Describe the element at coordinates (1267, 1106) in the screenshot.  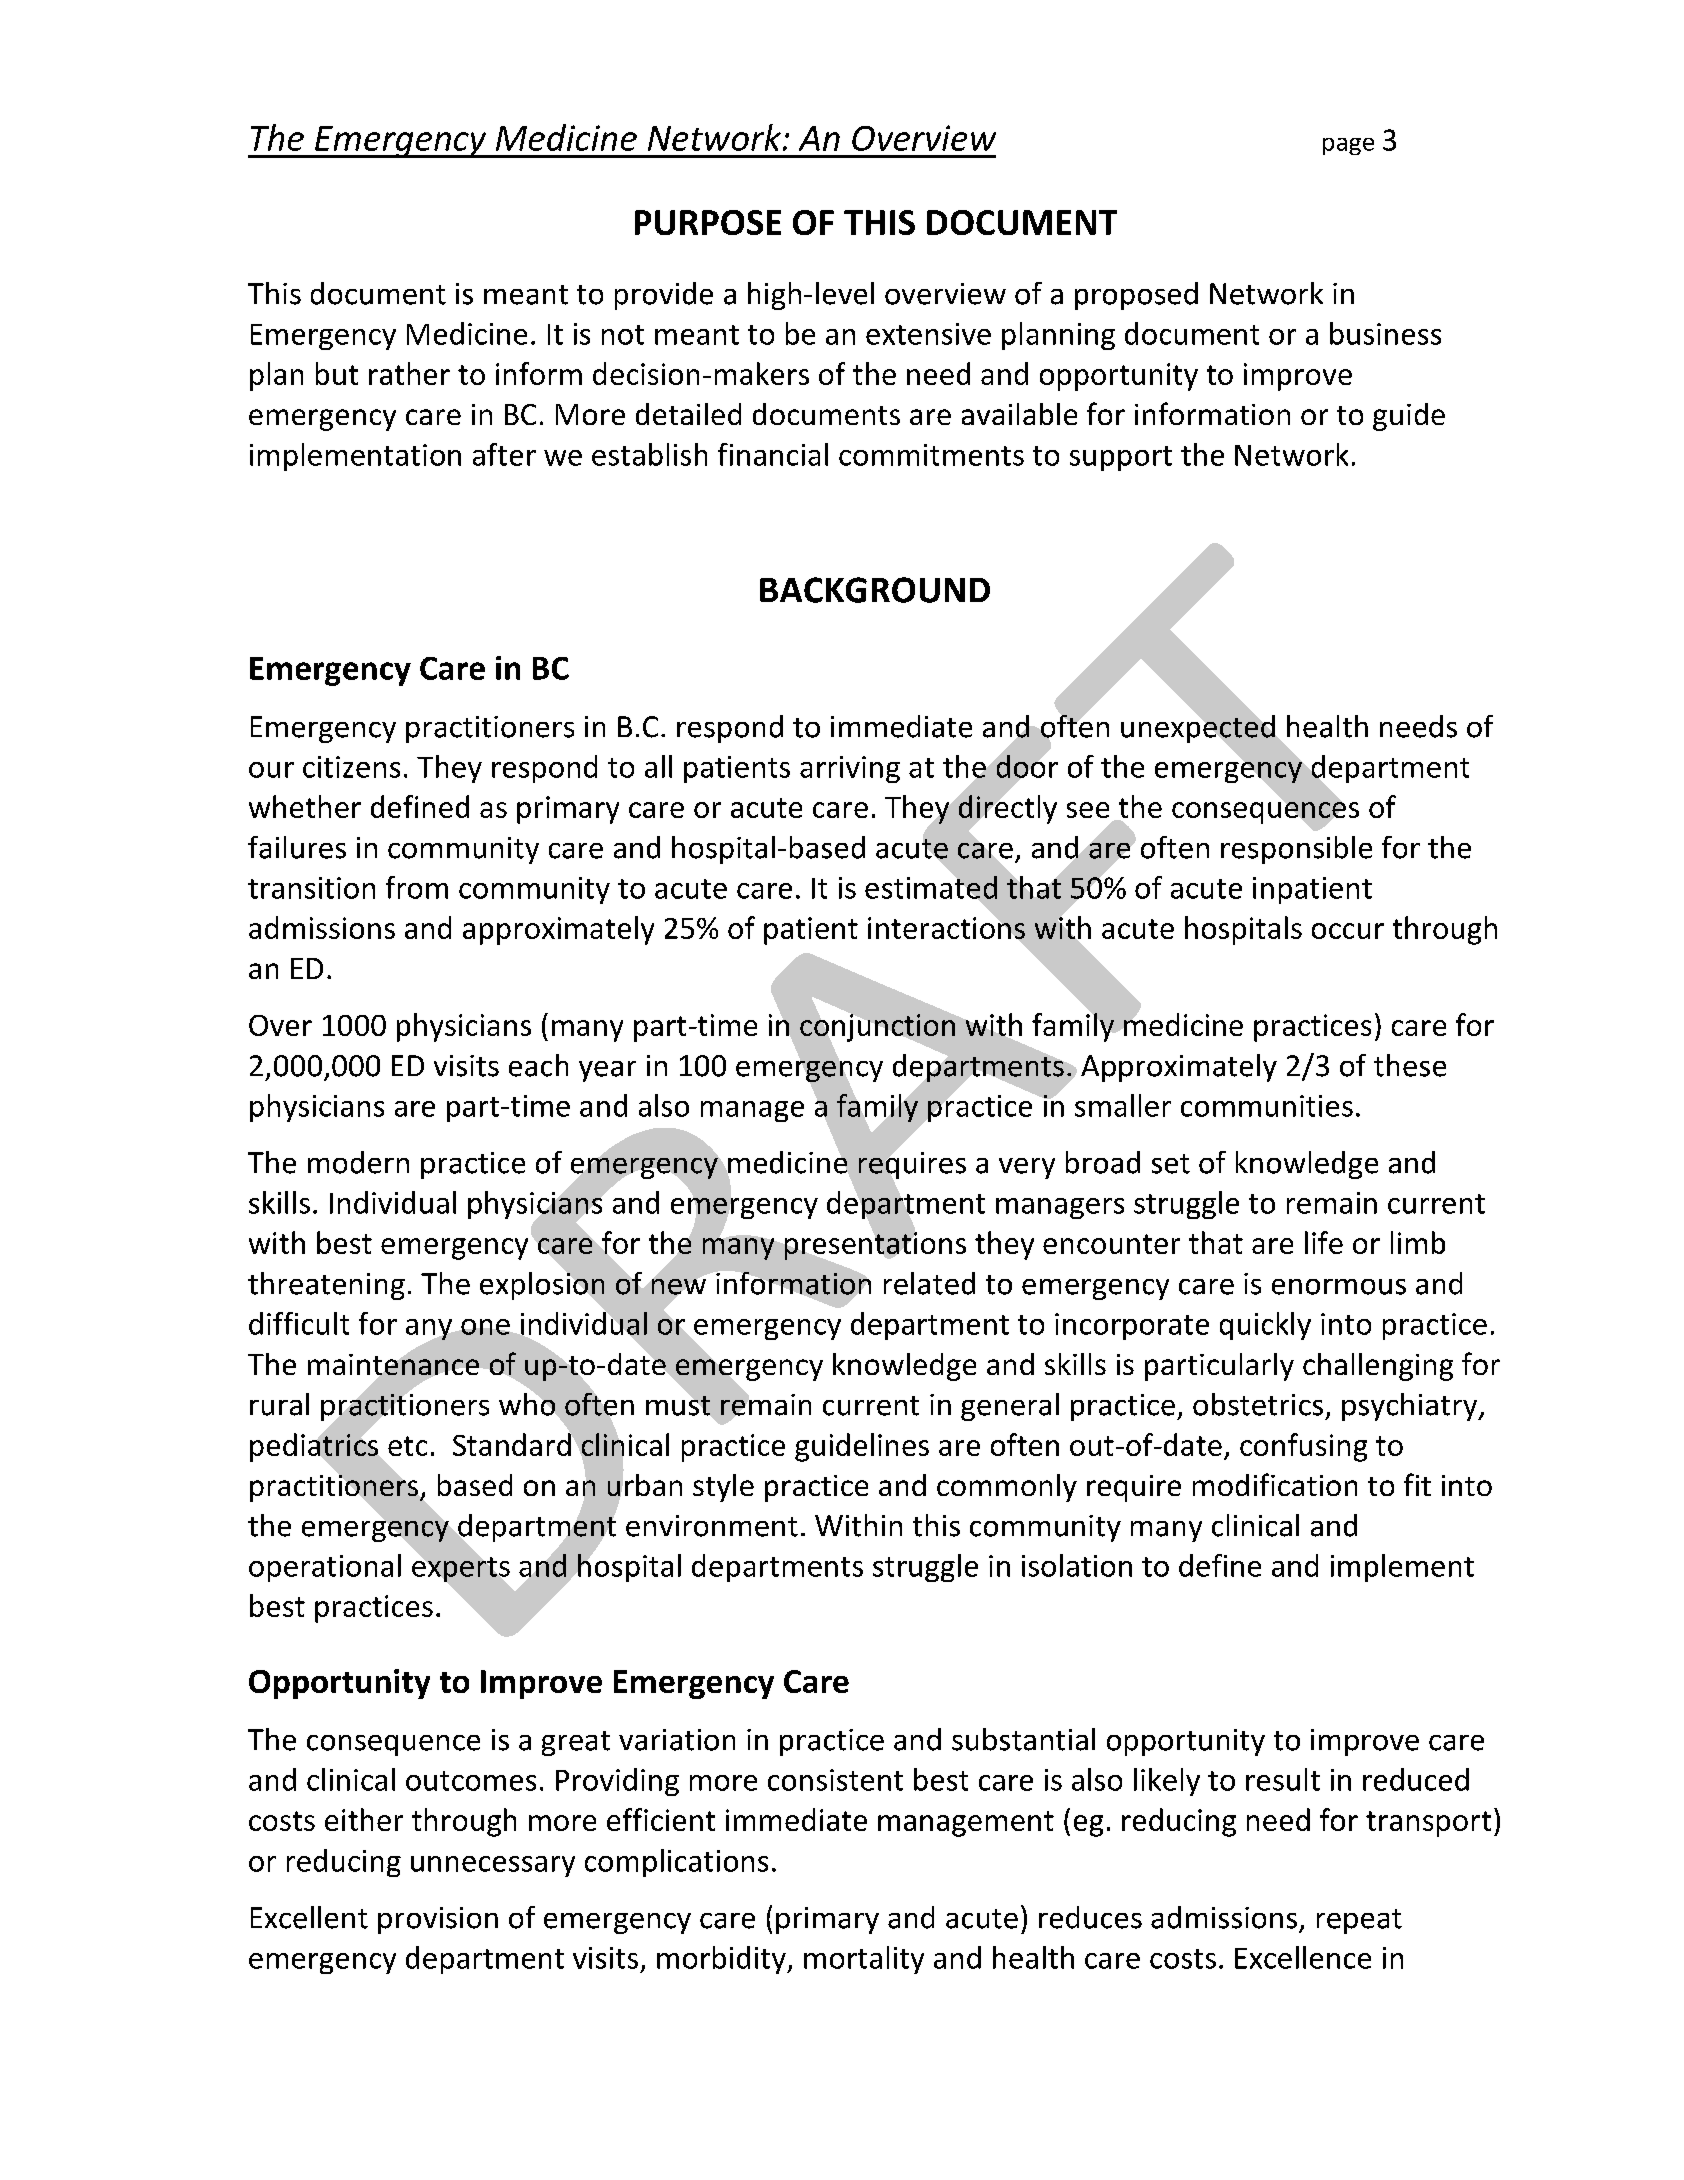
I see `communities` at that location.
